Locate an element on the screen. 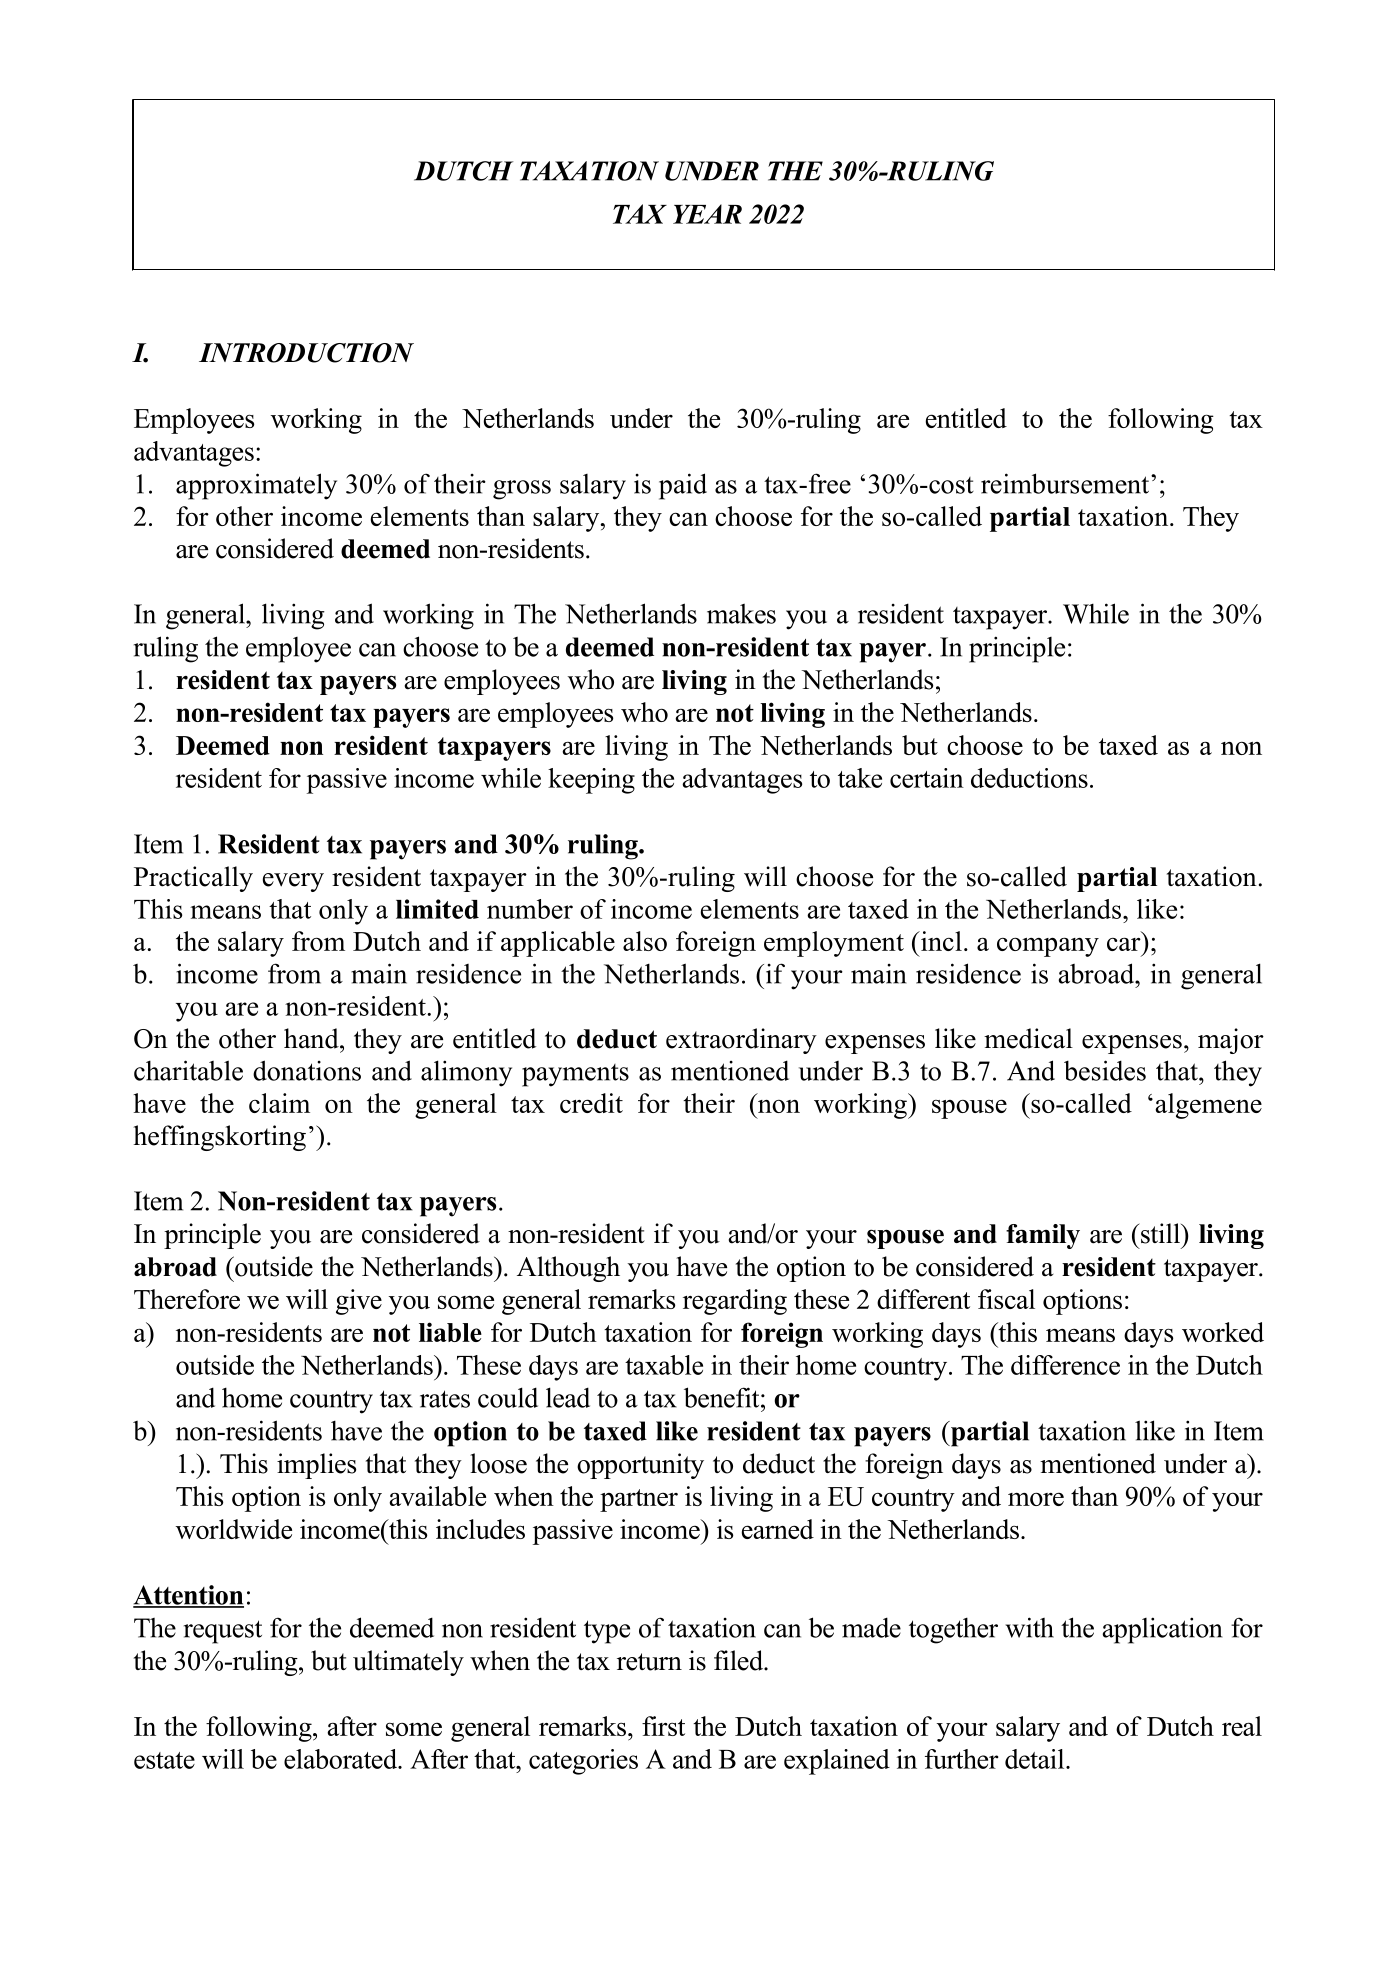  keeping is located at coordinates (591, 781).
